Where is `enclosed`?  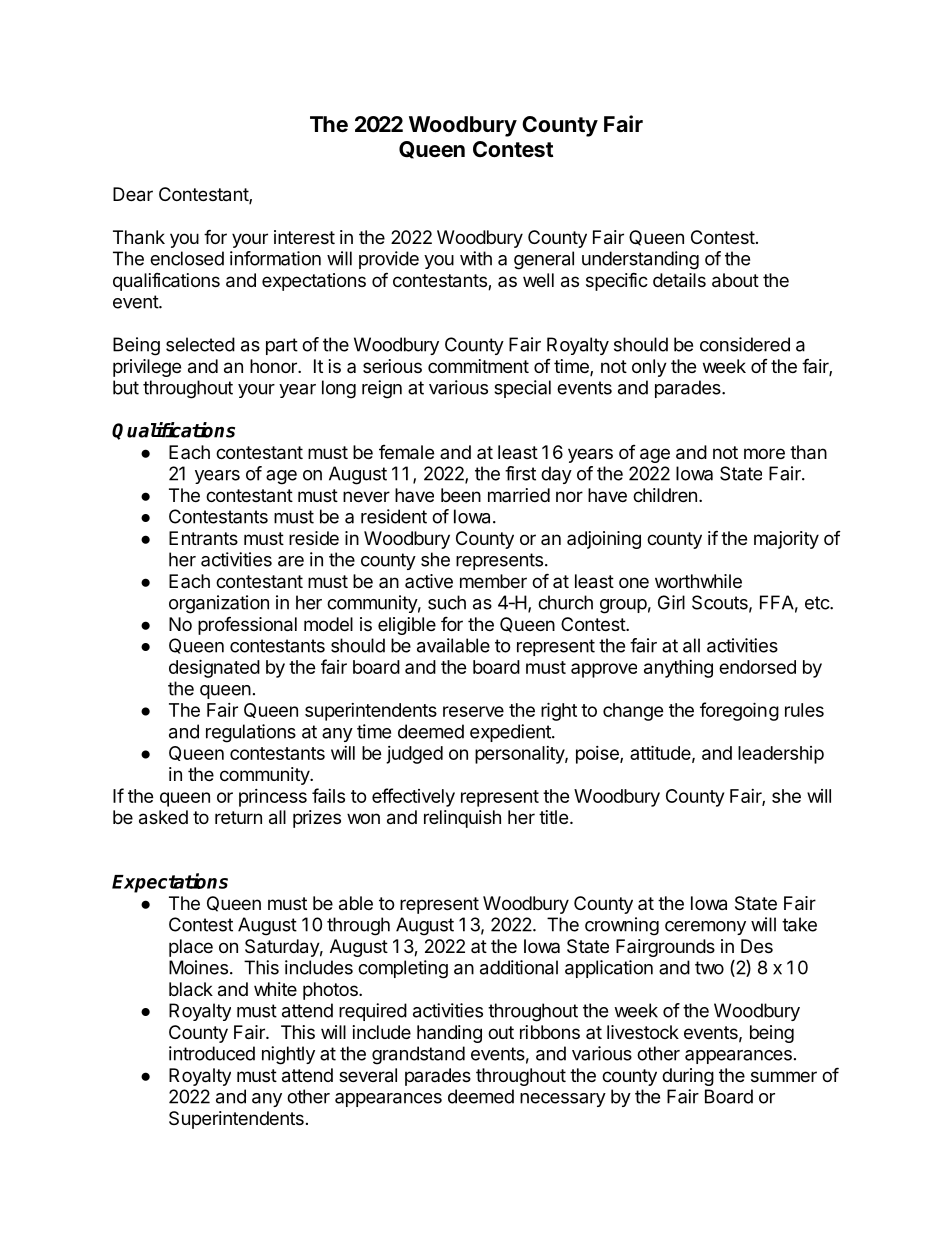
enclosed is located at coordinates (187, 258).
